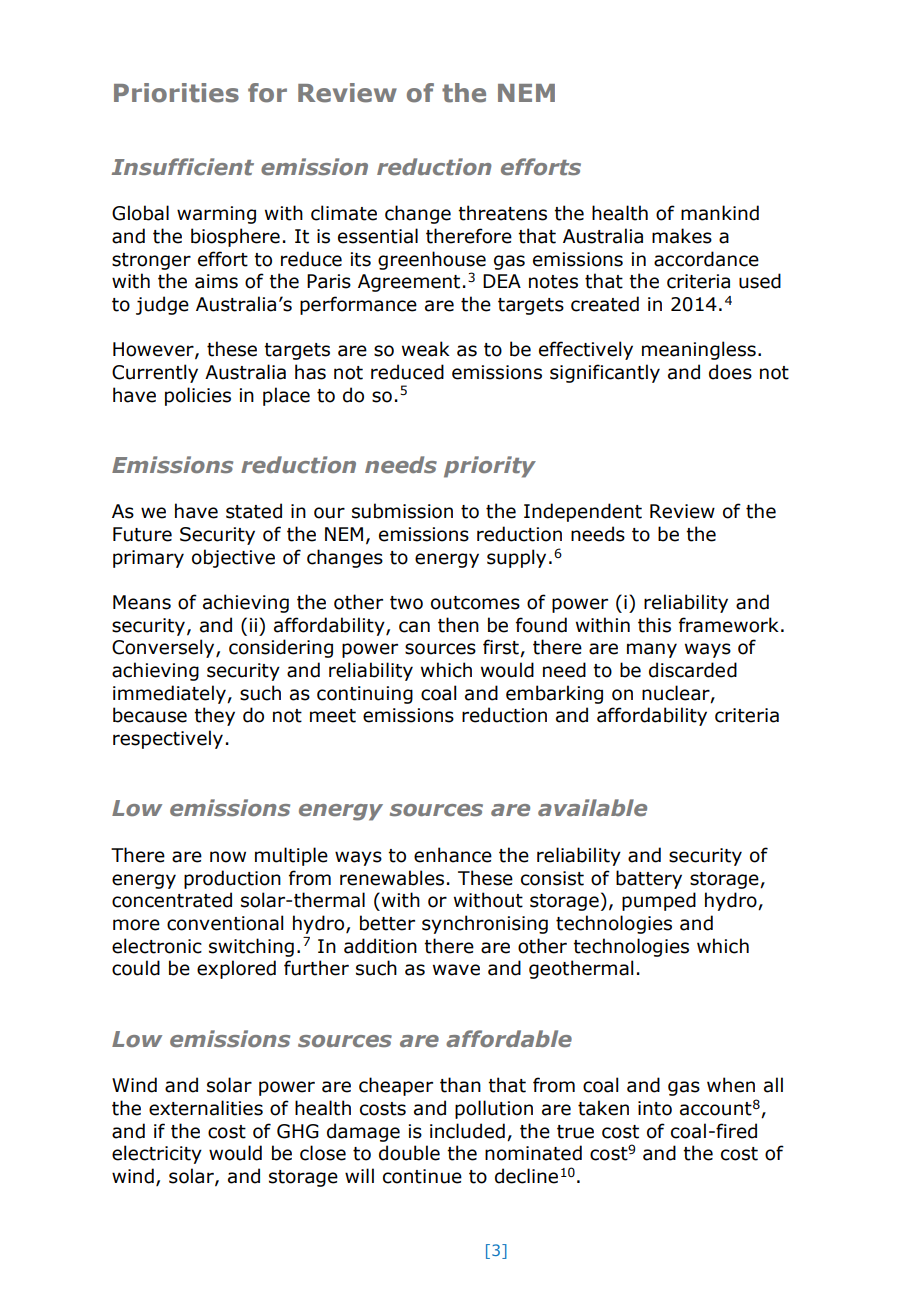  What do you see at coordinates (458, 625) in the page?
I see `then` at bounding box center [458, 625].
